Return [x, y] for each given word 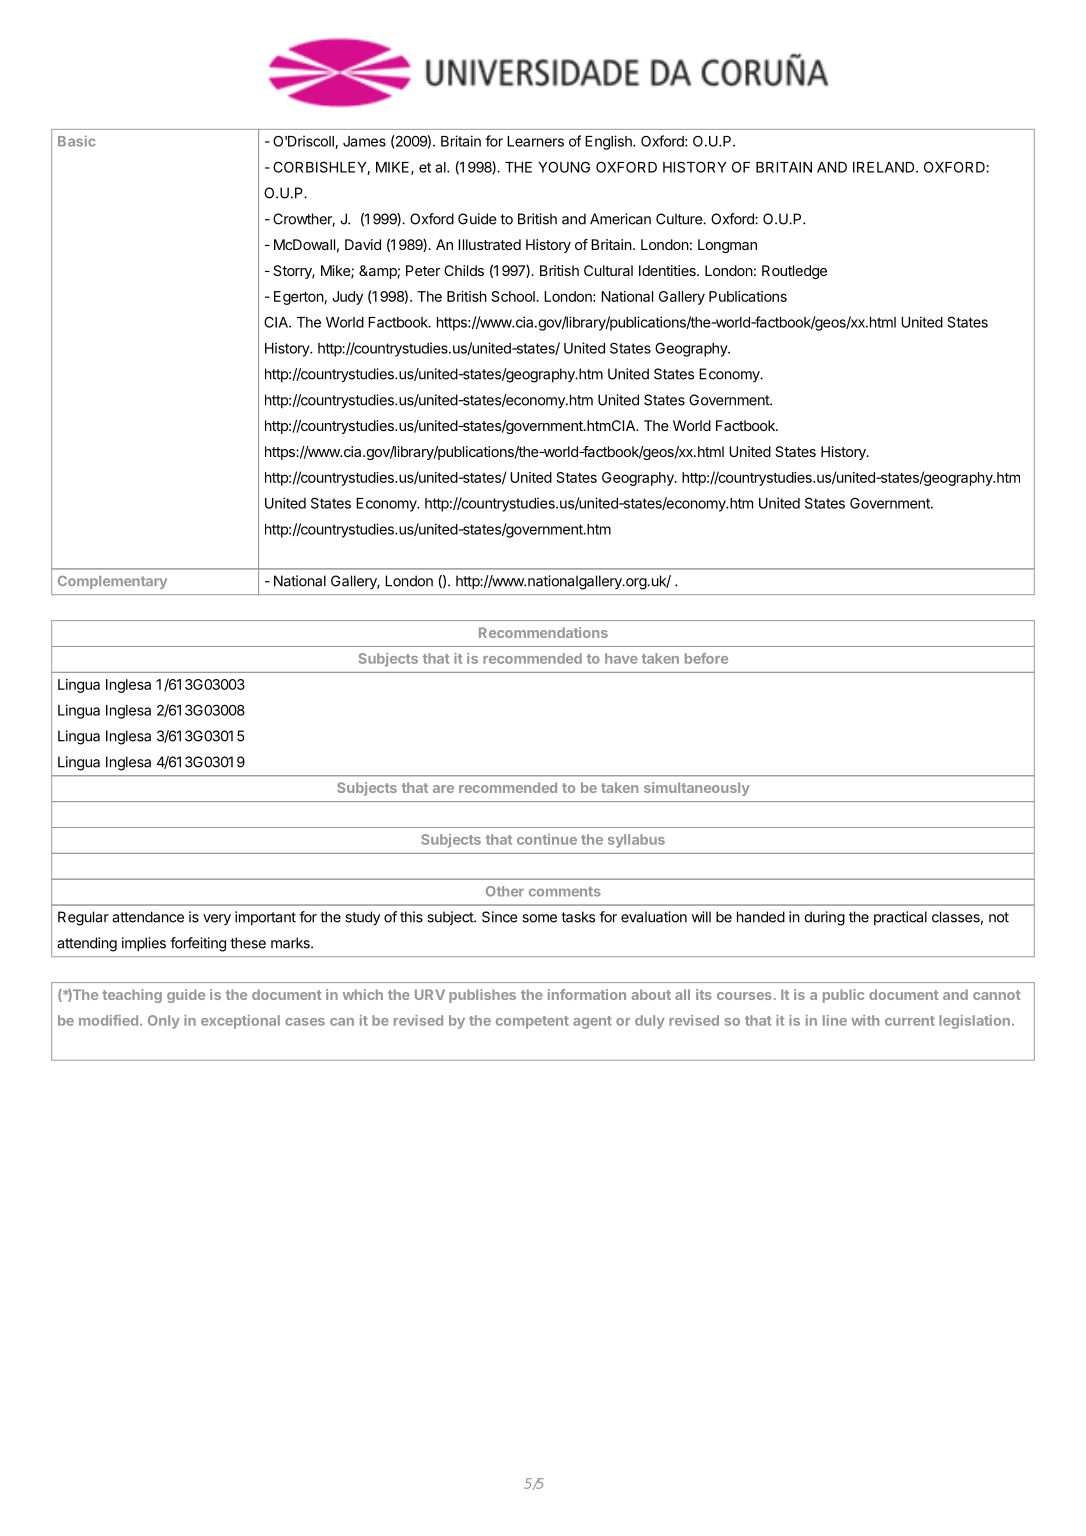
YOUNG [564, 167]
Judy [347, 298]
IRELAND [885, 167]
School [514, 296]
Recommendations [543, 632]
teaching [132, 996]
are [443, 789]
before [706, 658]
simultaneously [697, 789]
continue [547, 839]
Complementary [112, 582]
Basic [77, 141]
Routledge [794, 272]
